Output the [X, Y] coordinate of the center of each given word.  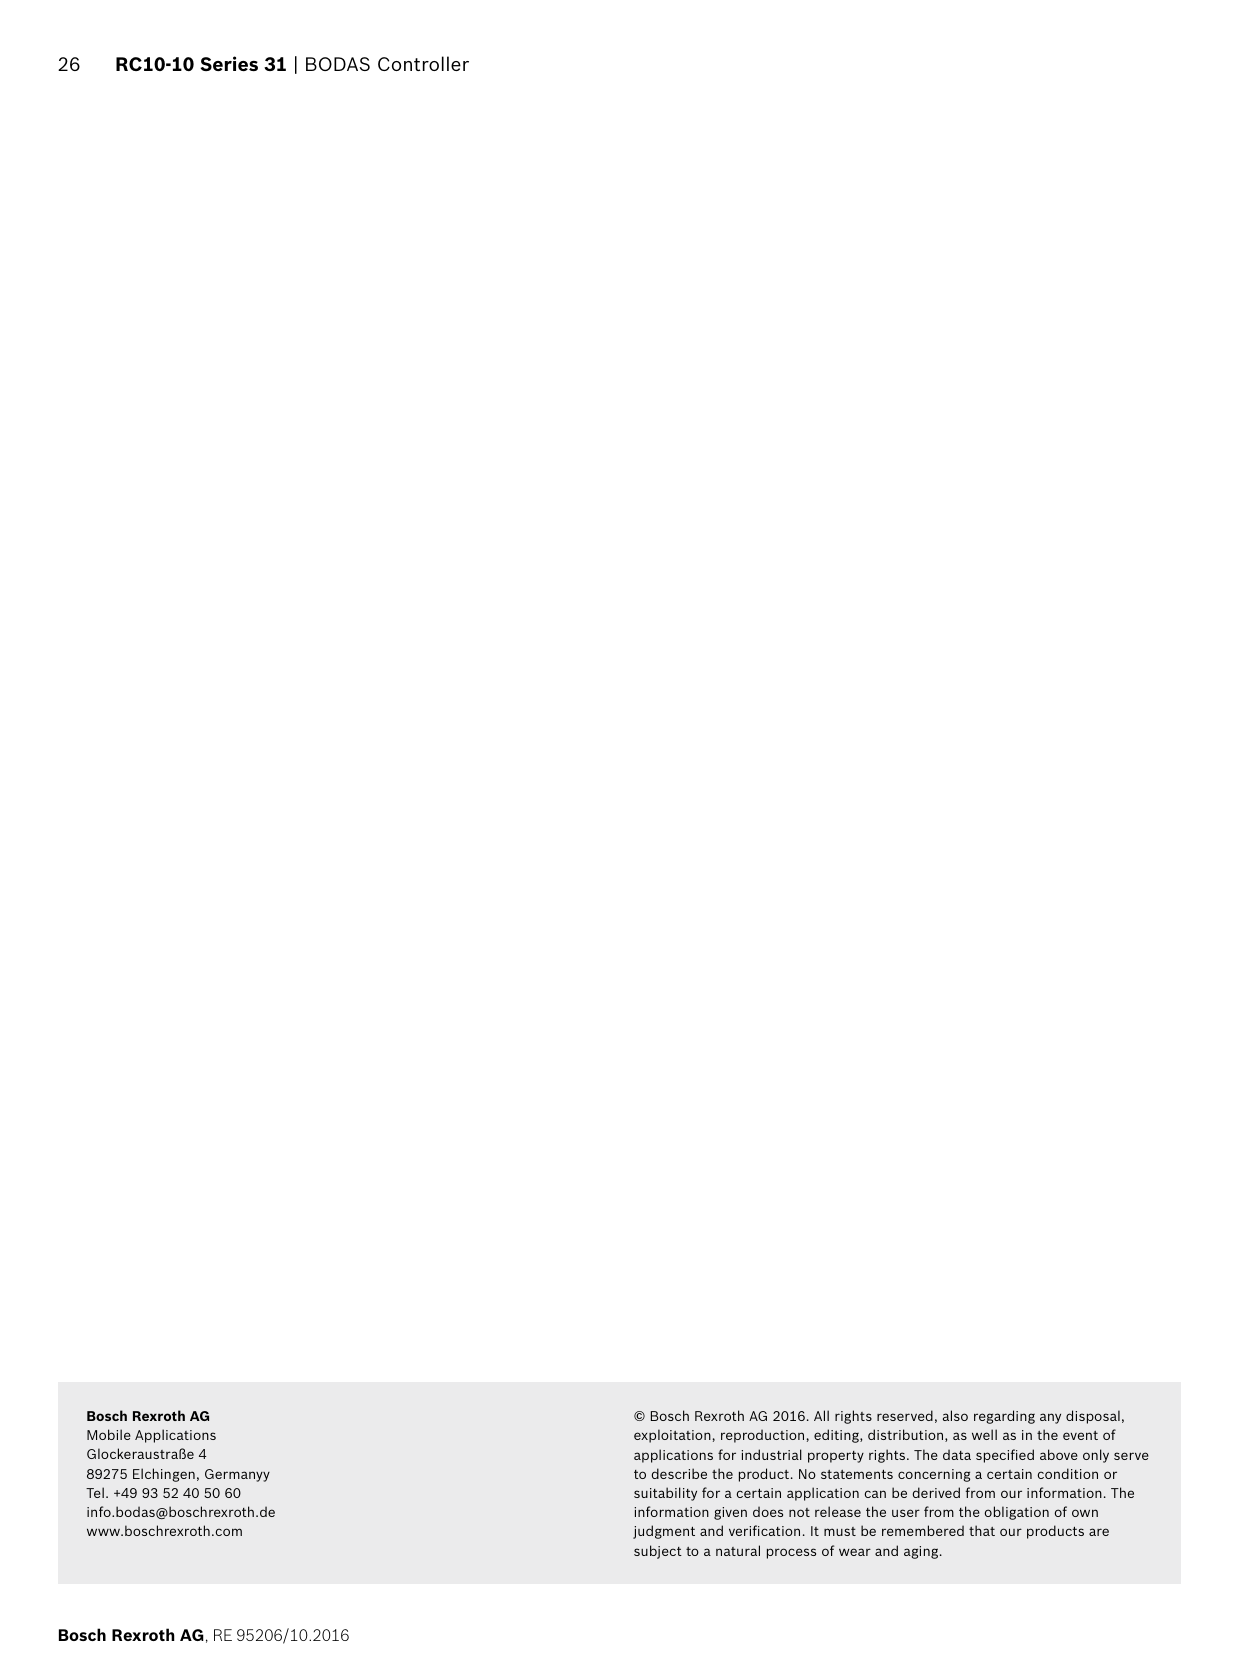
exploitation [672, 1436]
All [821, 1415]
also [955, 1415]
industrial [771, 1454]
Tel [95, 1492]
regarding [1004, 1417]
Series [229, 63]
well [984, 1434]
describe [679, 1473]
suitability [665, 1494]
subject [658, 1552]
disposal [1093, 1417]
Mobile [109, 1434]
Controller [423, 63]
